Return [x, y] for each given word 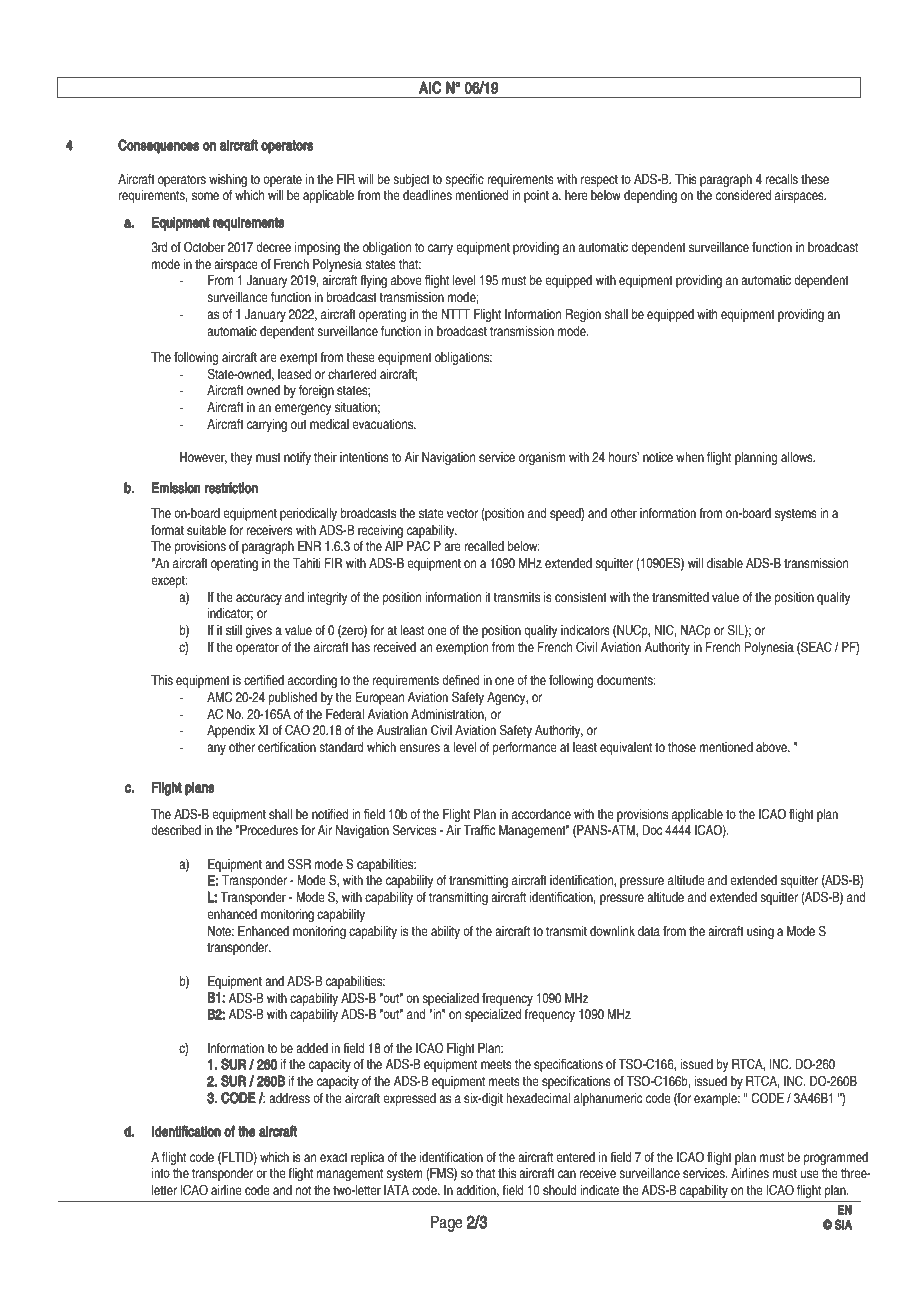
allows [798, 457]
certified [264, 680]
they [241, 458]
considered [743, 195]
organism [542, 458]
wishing [228, 180]
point [536, 196]
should [559, 1190]
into [161, 1173]
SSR [299, 864]
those [682, 747]
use [810, 1174]
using [760, 932]
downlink [612, 931]
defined [460, 680]
